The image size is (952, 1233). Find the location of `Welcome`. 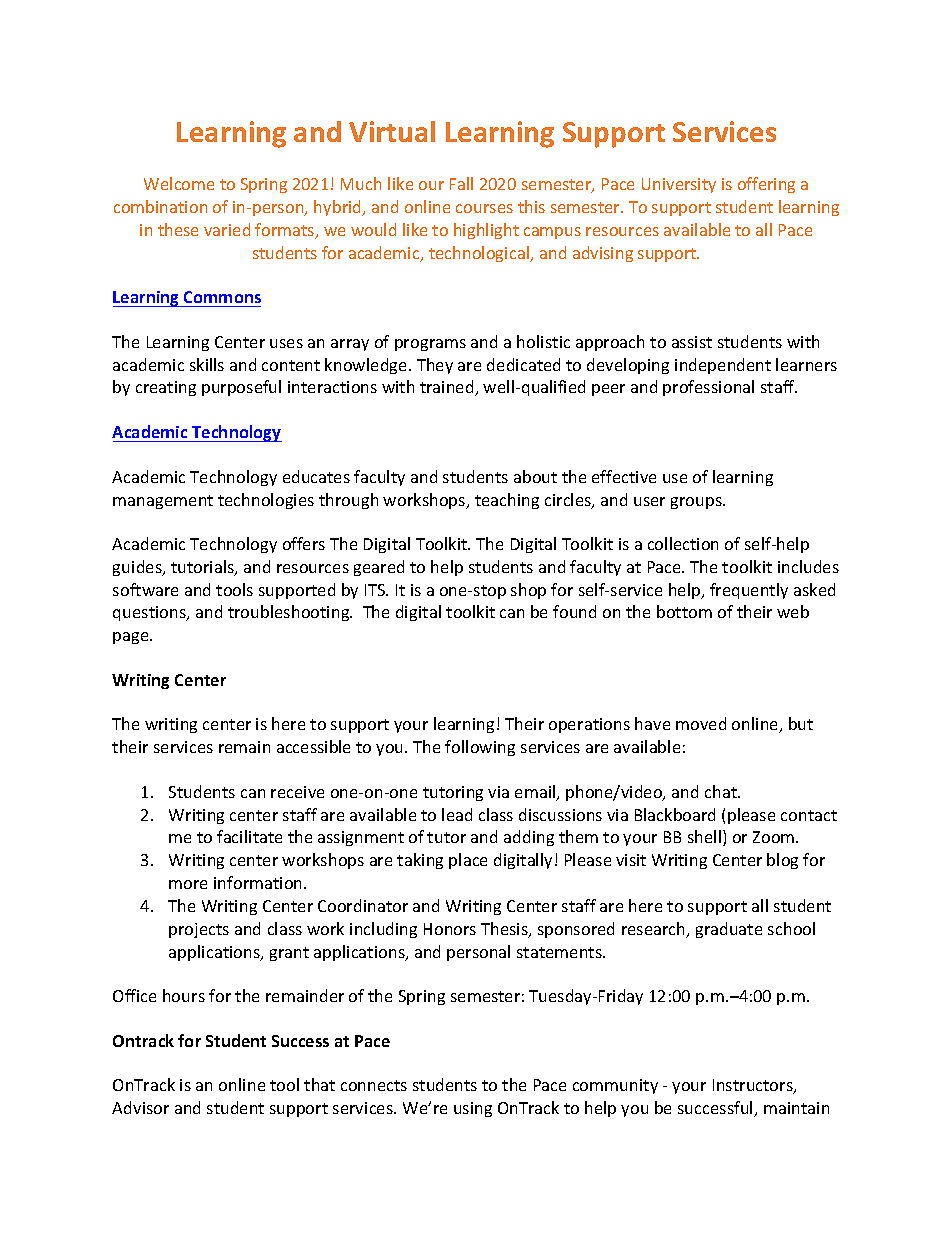

Welcome is located at coordinates (179, 183).
